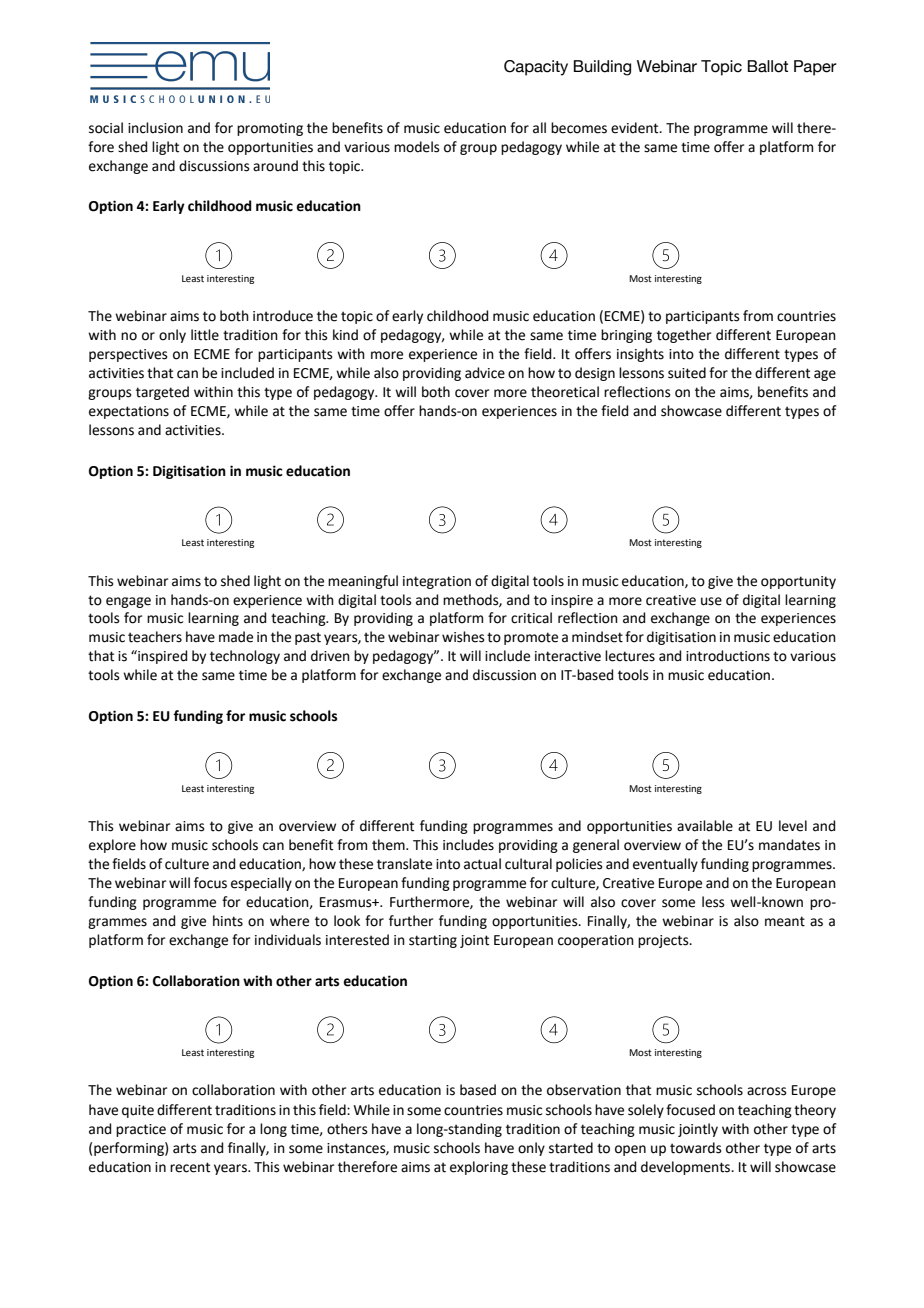  Describe the element at coordinates (417, 147) in the screenshot. I see `models` at that location.
